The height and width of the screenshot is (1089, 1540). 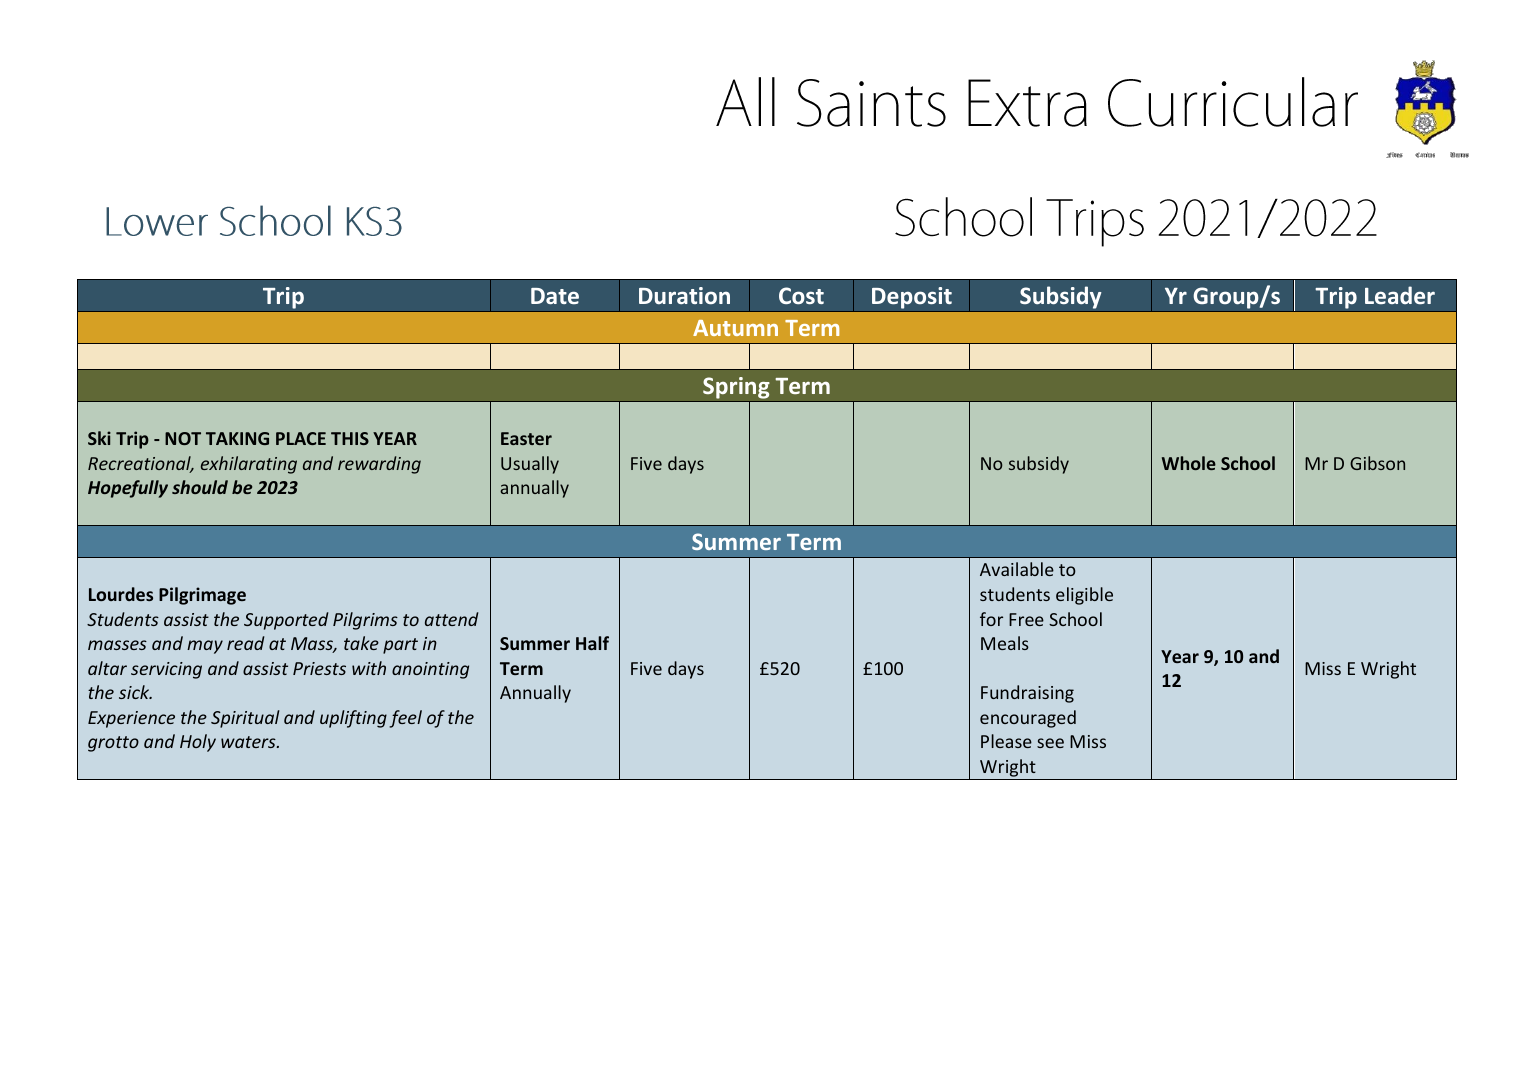 What do you see at coordinates (555, 296) in the screenshot?
I see `Date` at bounding box center [555, 296].
